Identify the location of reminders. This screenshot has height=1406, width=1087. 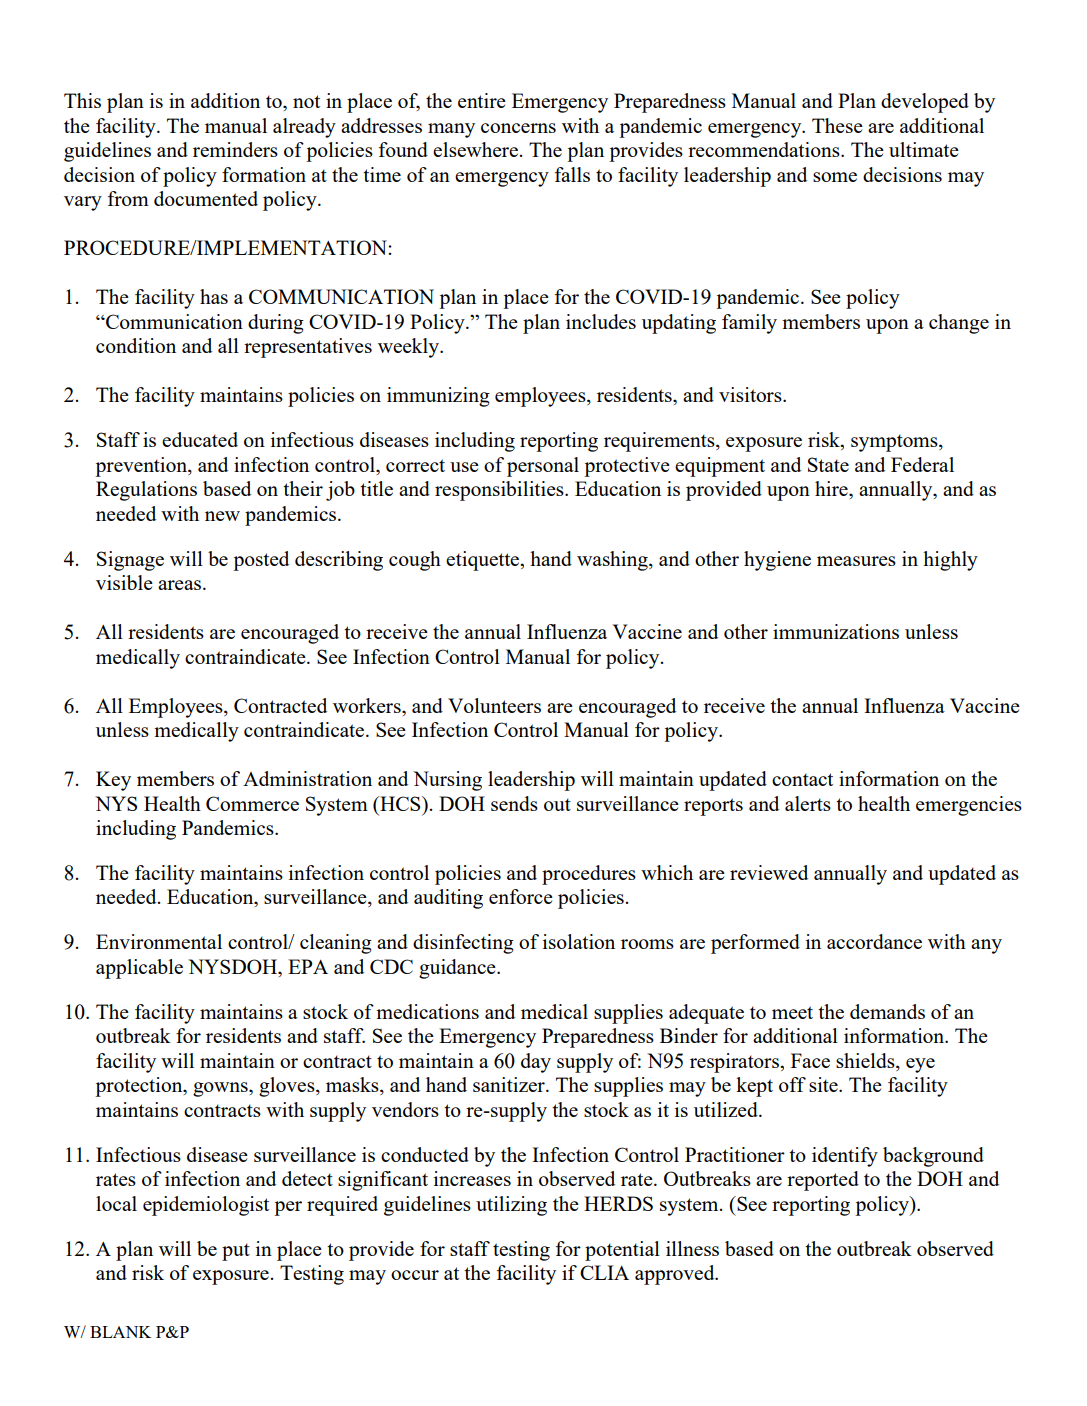
(235, 149).
